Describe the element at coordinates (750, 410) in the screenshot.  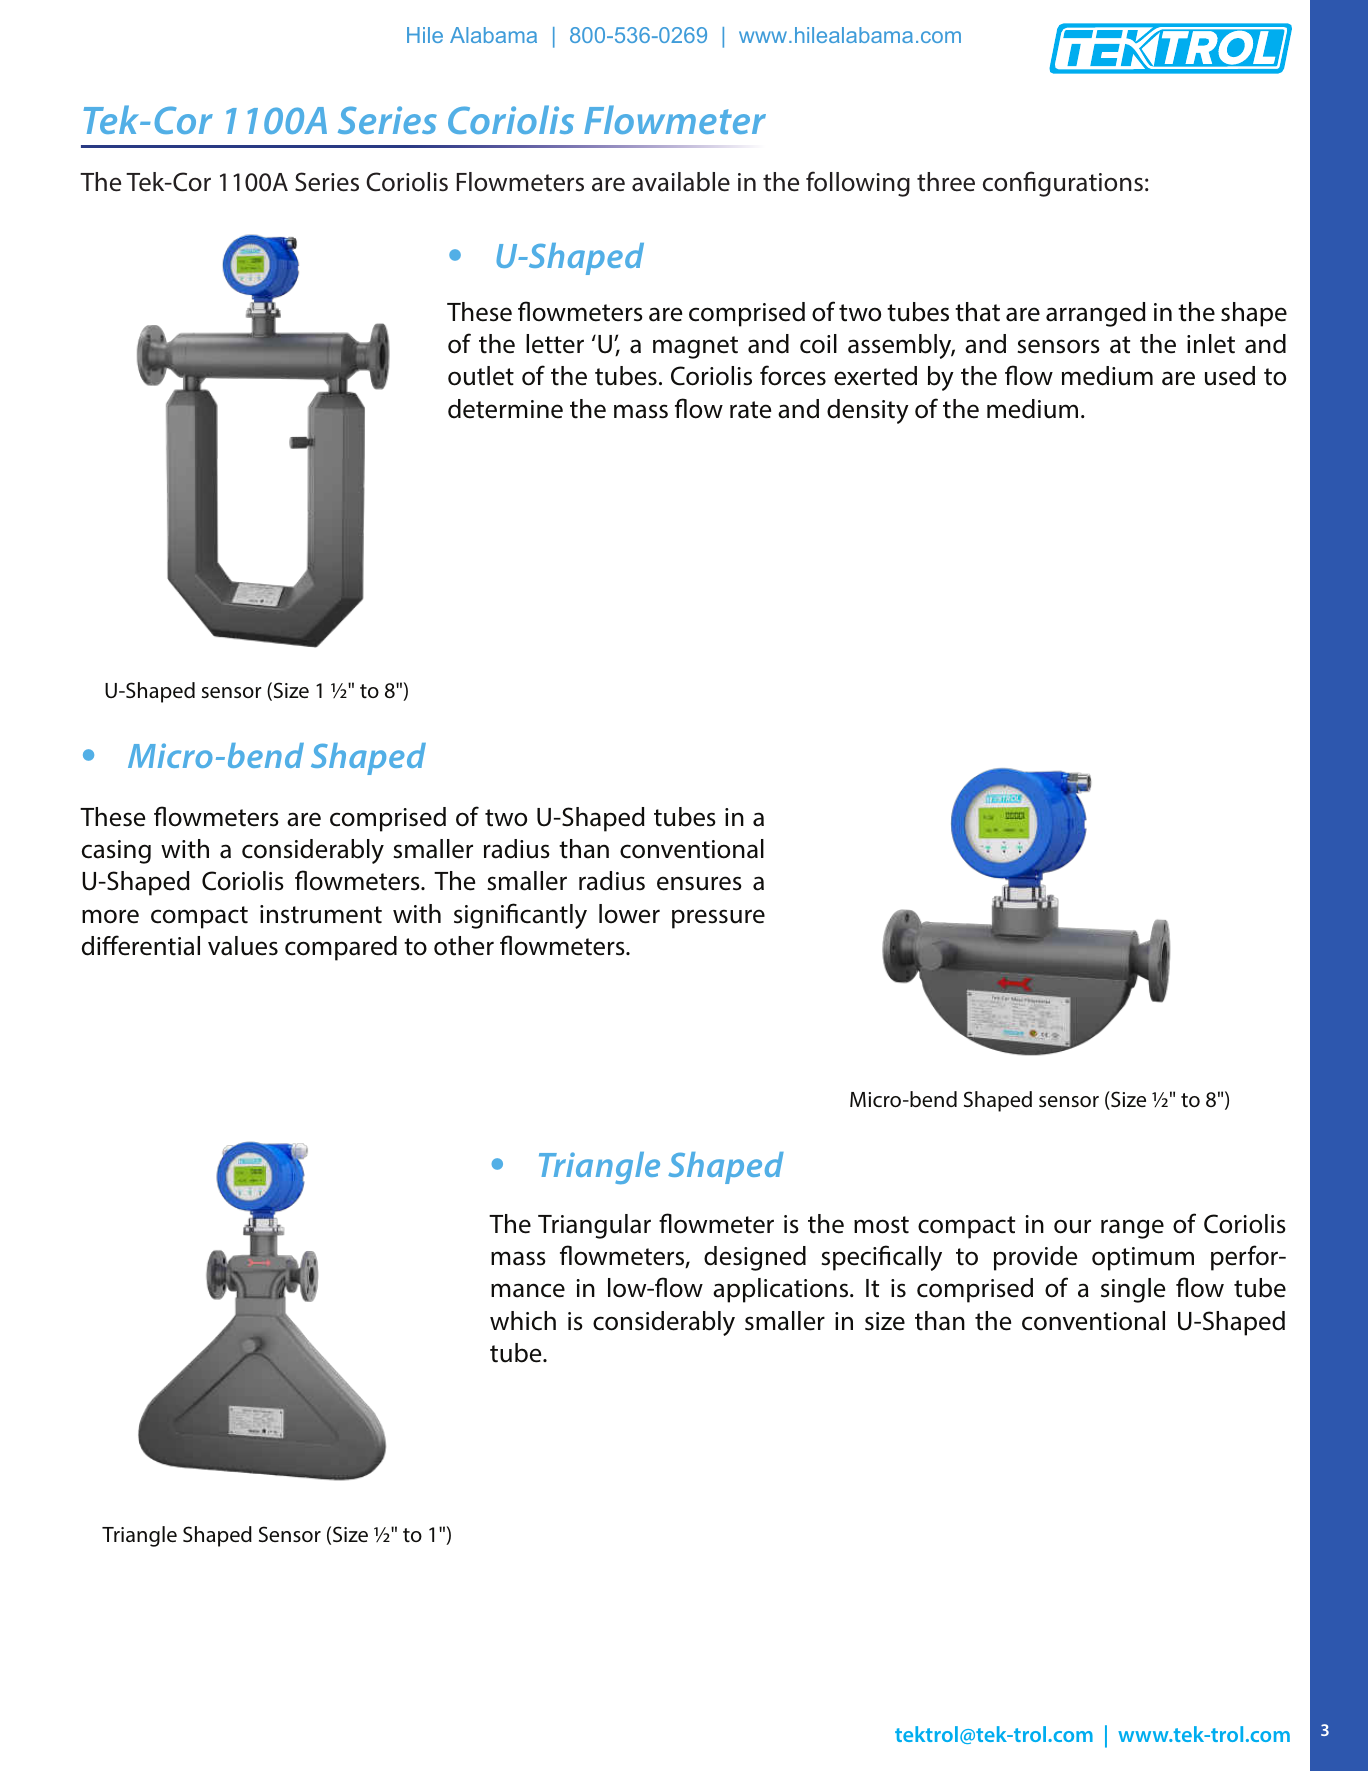
I see `rate` at that location.
